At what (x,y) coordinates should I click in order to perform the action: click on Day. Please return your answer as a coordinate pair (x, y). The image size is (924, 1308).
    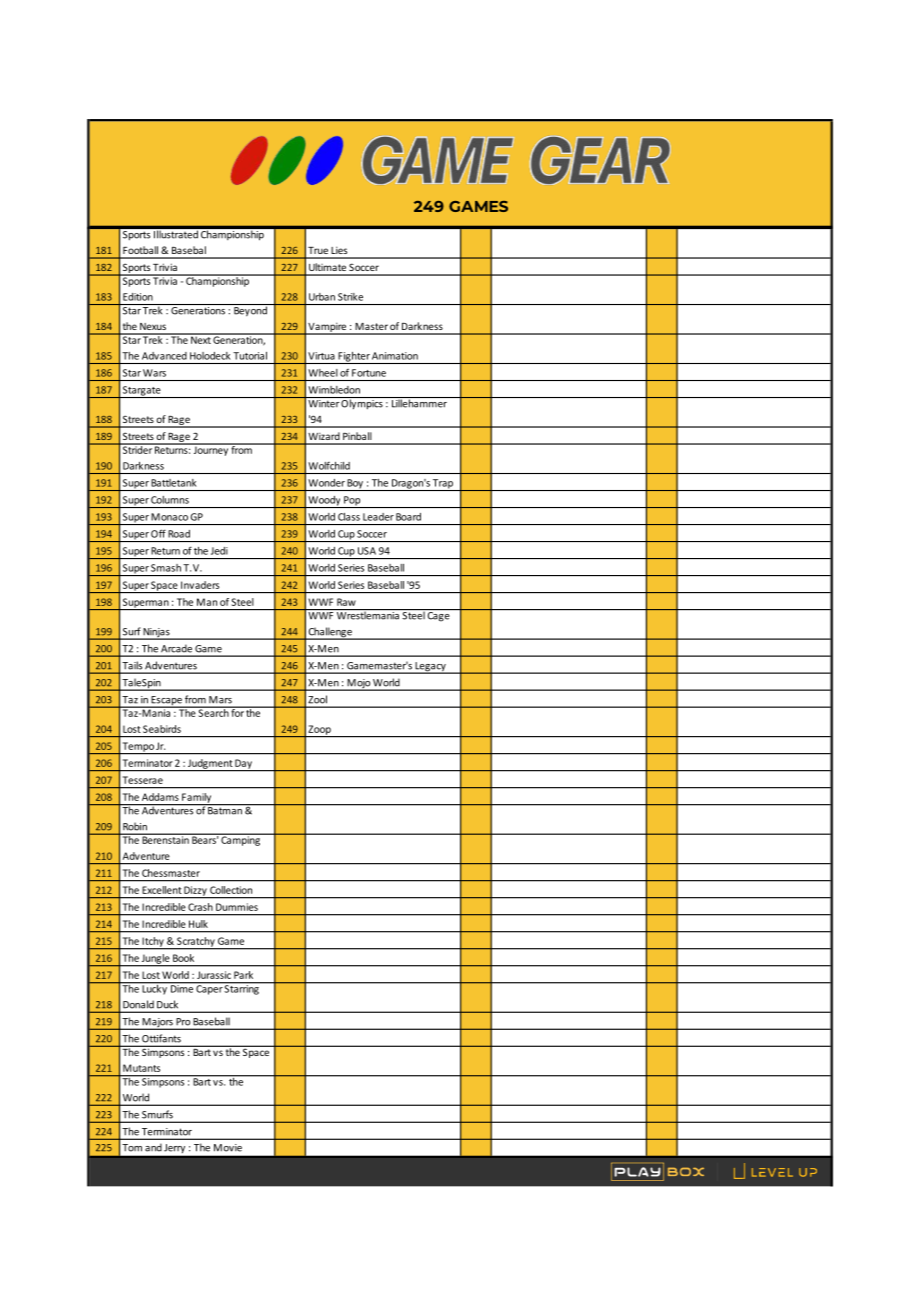
    Looking at the image, I should click on (243, 765).
